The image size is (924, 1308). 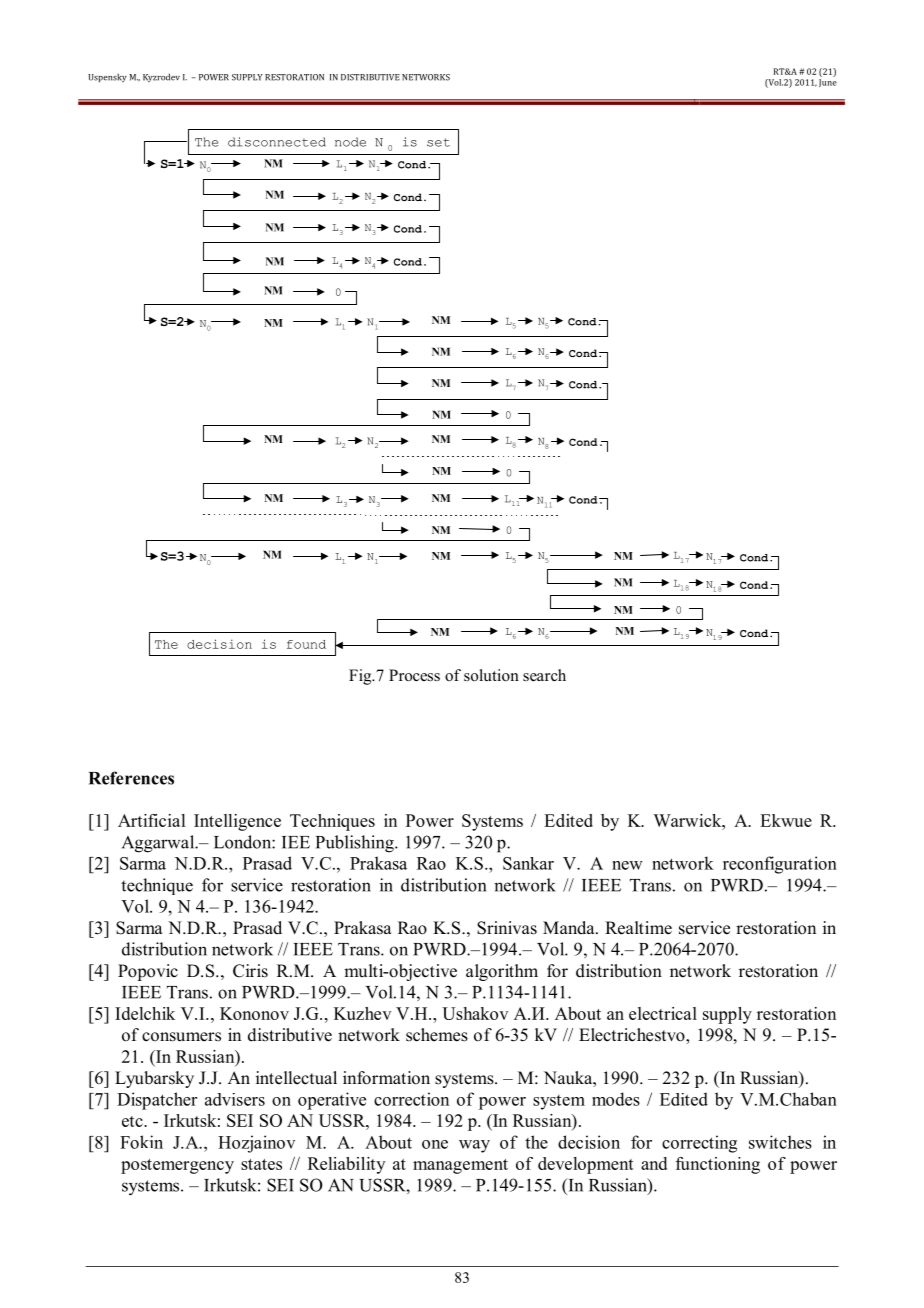 I want to click on found, so click(x=306, y=644).
